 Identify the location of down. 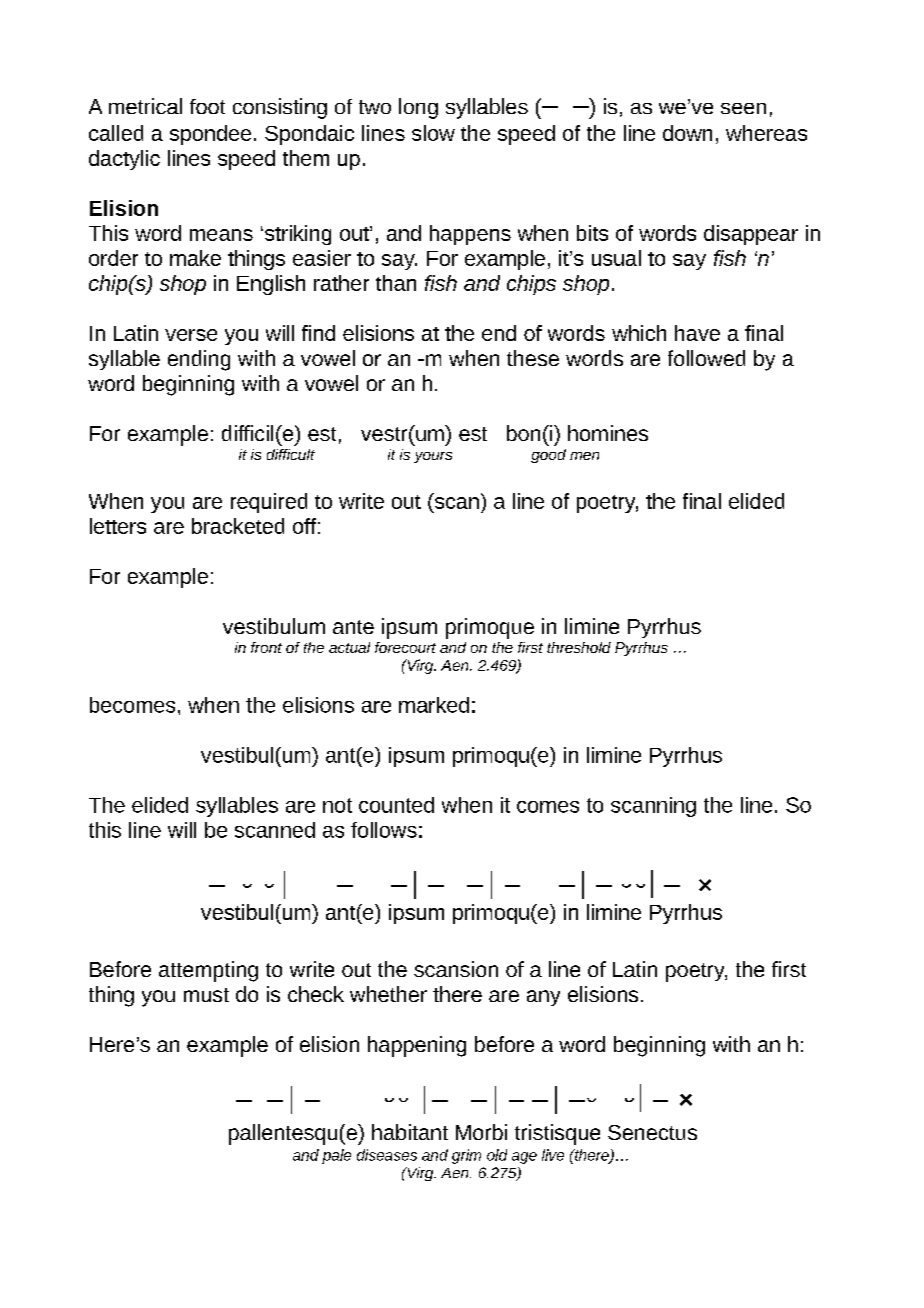
(687, 133).
